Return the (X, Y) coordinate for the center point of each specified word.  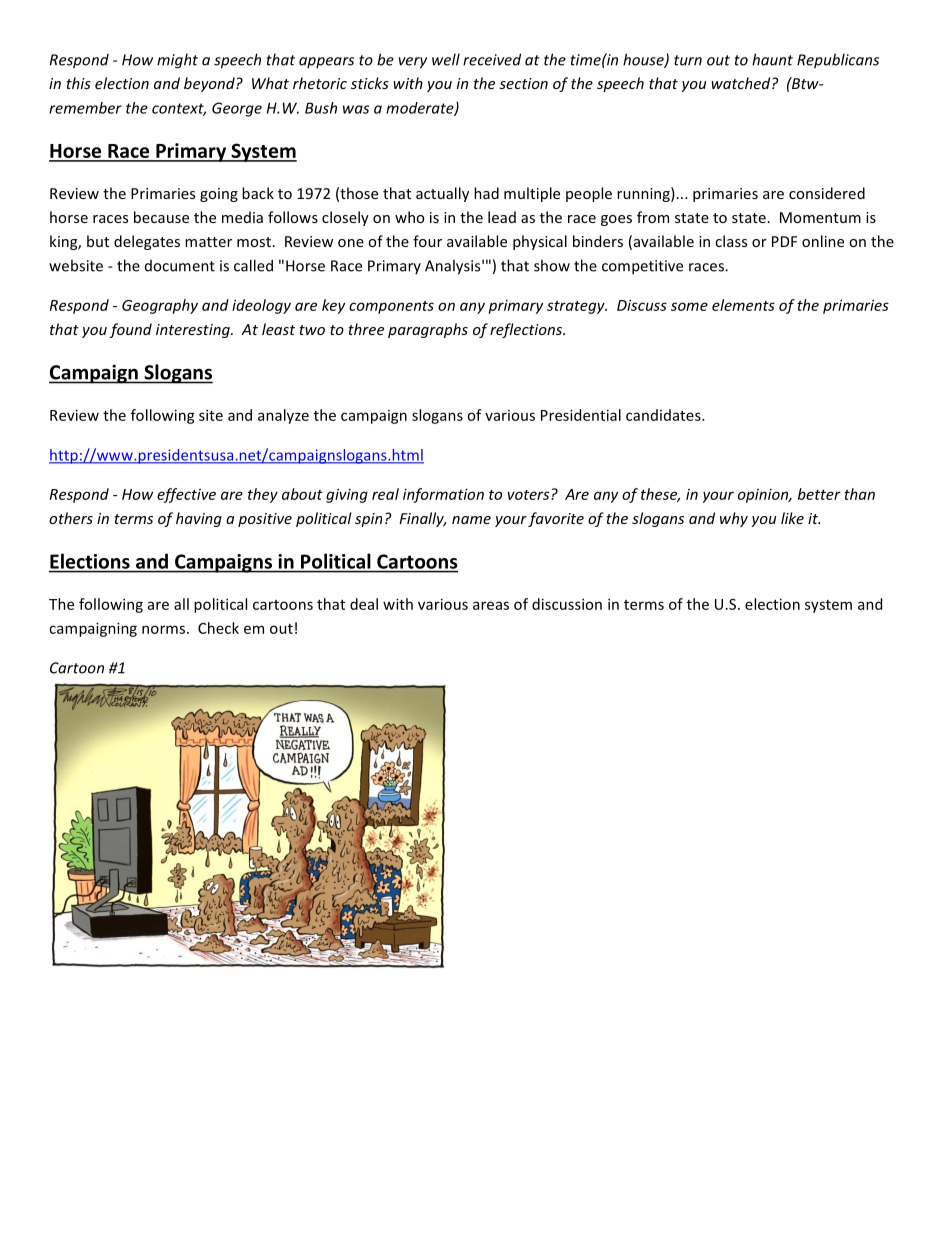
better (819, 494)
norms (163, 629)
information (443, 495)
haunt (772, 59)
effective (186, 495)
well (446, 59)
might (177, 61)
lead (502, 217)
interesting (194, 331)
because (161, 217)
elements (743, 305)
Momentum (820, 217)
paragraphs (428, 330)
